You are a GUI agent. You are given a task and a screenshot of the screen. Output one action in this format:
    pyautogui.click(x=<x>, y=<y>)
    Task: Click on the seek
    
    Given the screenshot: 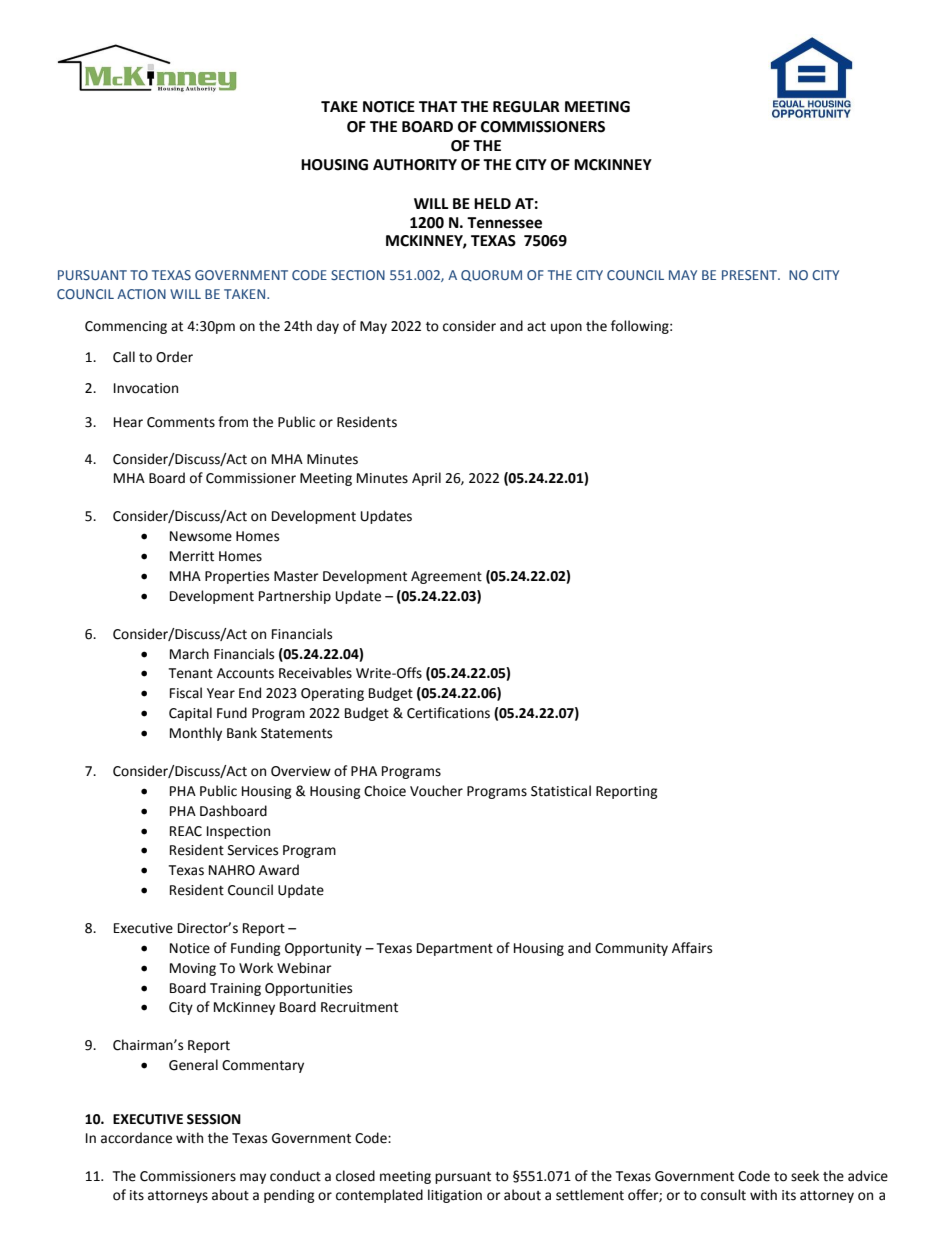 What is the action you would take?
    pyautogui.click(x=805, y=1176)
